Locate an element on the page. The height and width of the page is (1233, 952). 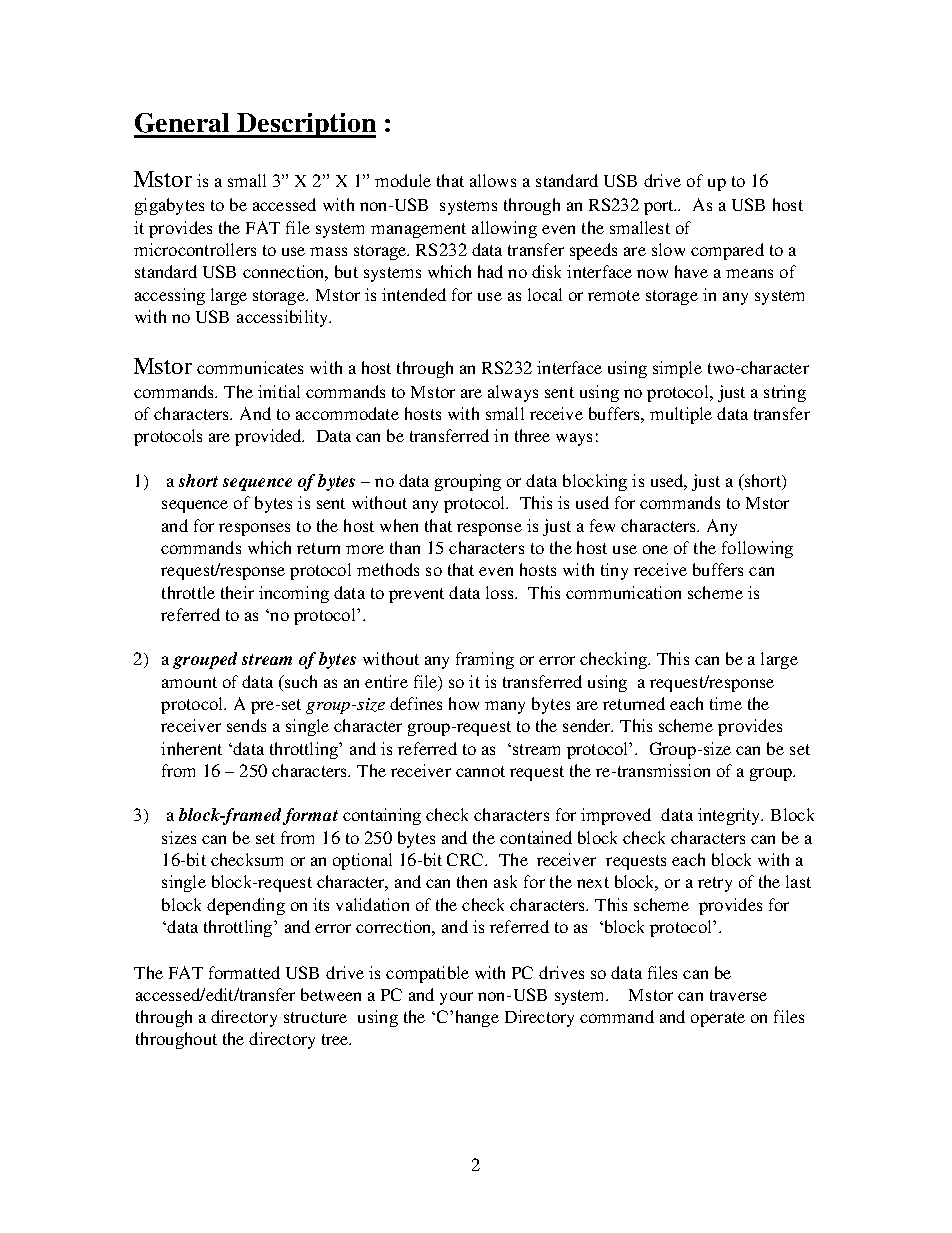
three is located at coordinates (532, 435).
